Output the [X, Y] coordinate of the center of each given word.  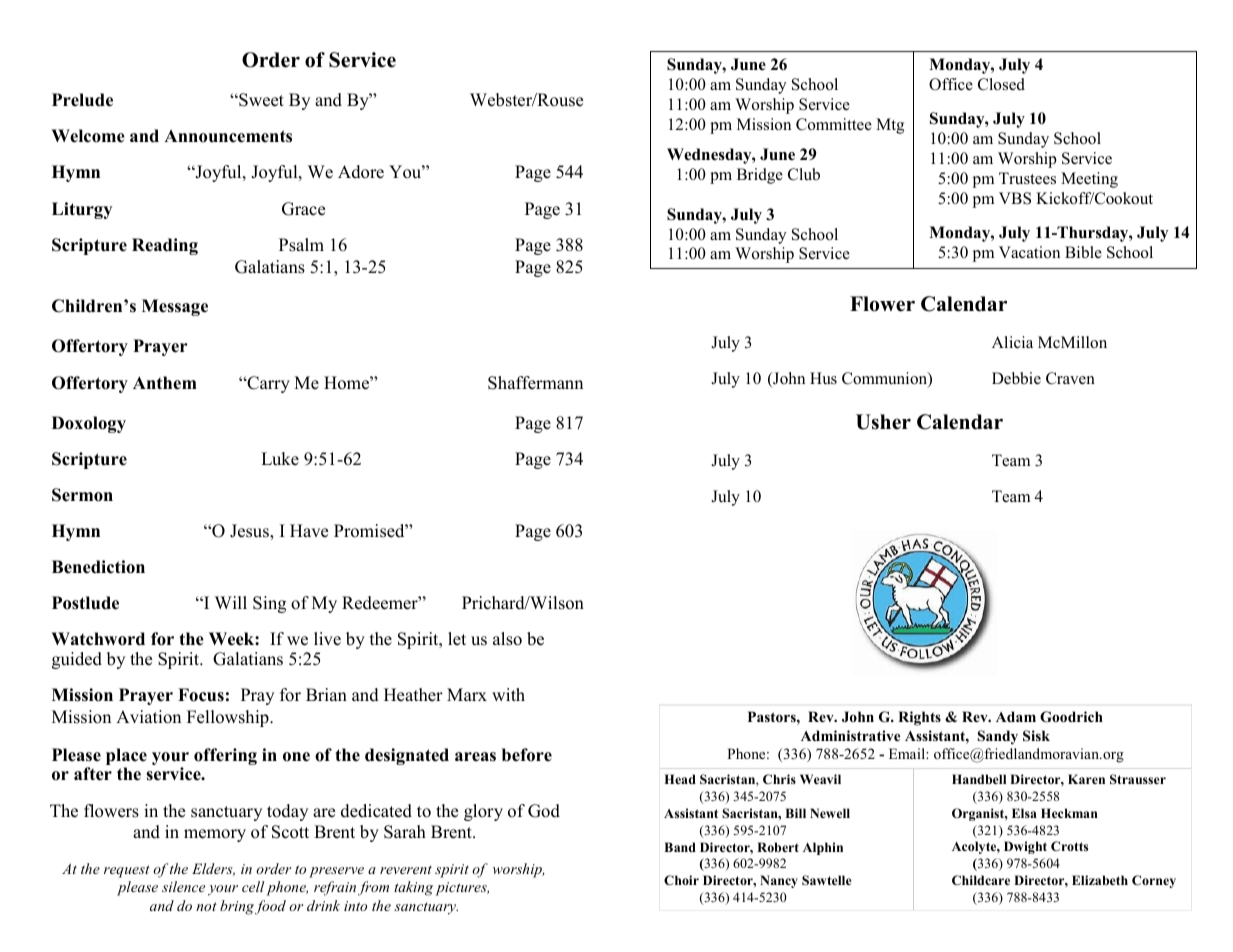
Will [231, 602]
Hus [823, 378]
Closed [1001, 84]
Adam [1016, 716]
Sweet [260, 100]
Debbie [1016, 378]
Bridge [760, 176]
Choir [681, 880]
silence [183, 886]
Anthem [165, 383]
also [507, 639]
